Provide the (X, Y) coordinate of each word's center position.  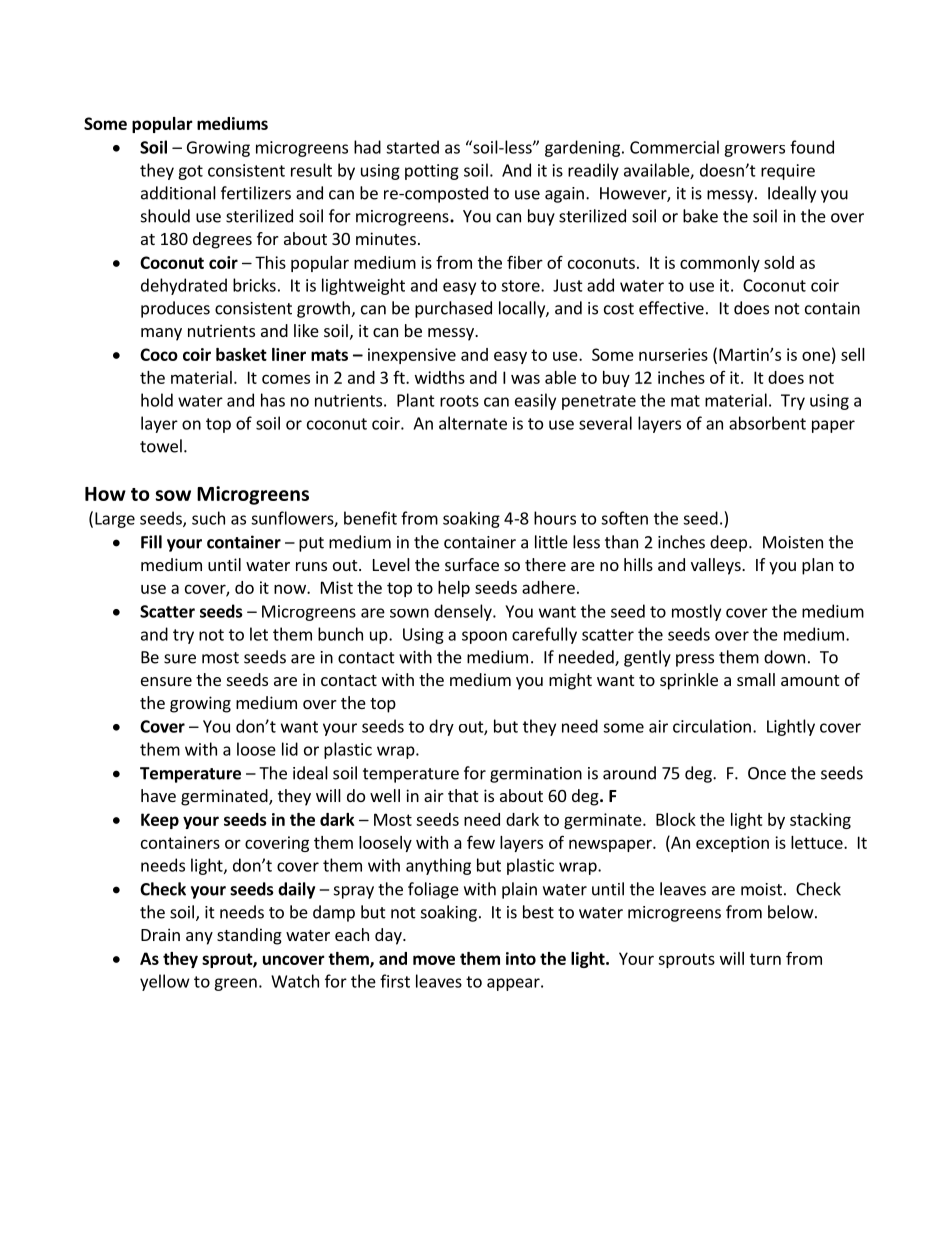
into (521, 958)
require (788, 172)
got (190, 172)
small (756, 679)
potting (432, 172)
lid (290, 749)
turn (765, 959)
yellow (165, 982)
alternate (473, 423)
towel (161, 446)
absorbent (767, 423)
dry (441, 727)
